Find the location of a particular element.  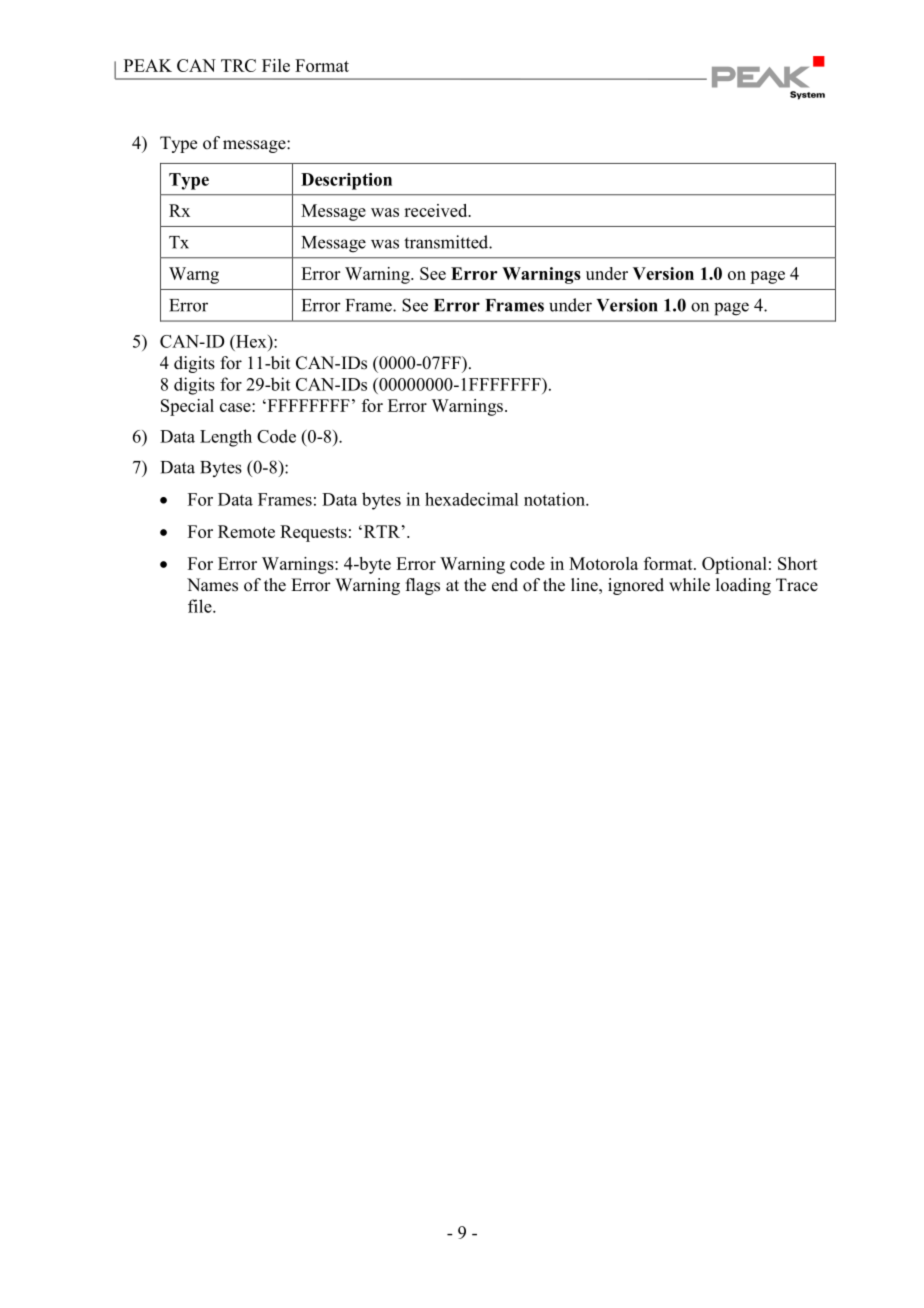

notation is located at coordinates (555, 499).
